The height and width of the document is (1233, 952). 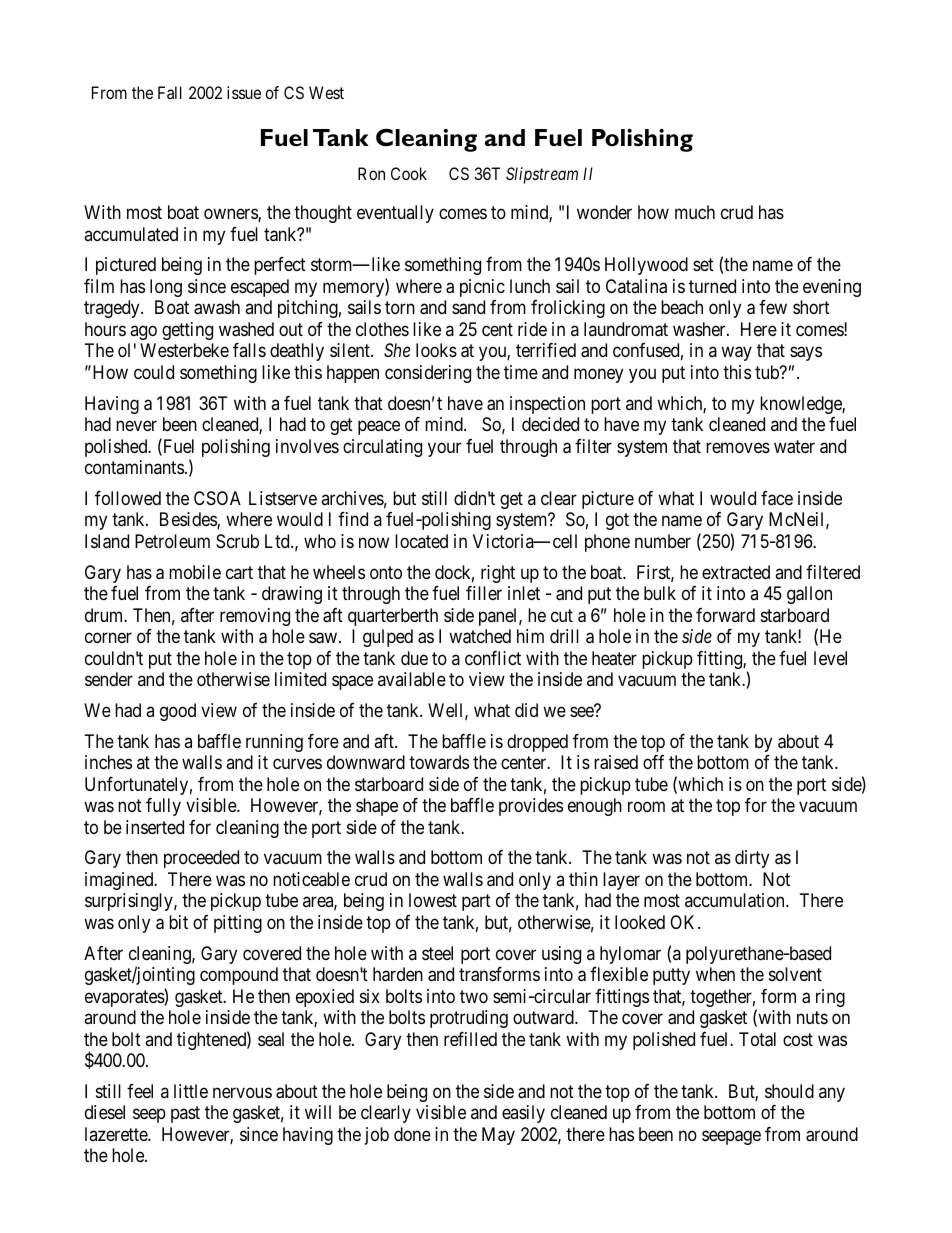 What do you see at coordinates (476, 903) in the document?
I see `part` at bounding box center [476, 903].
